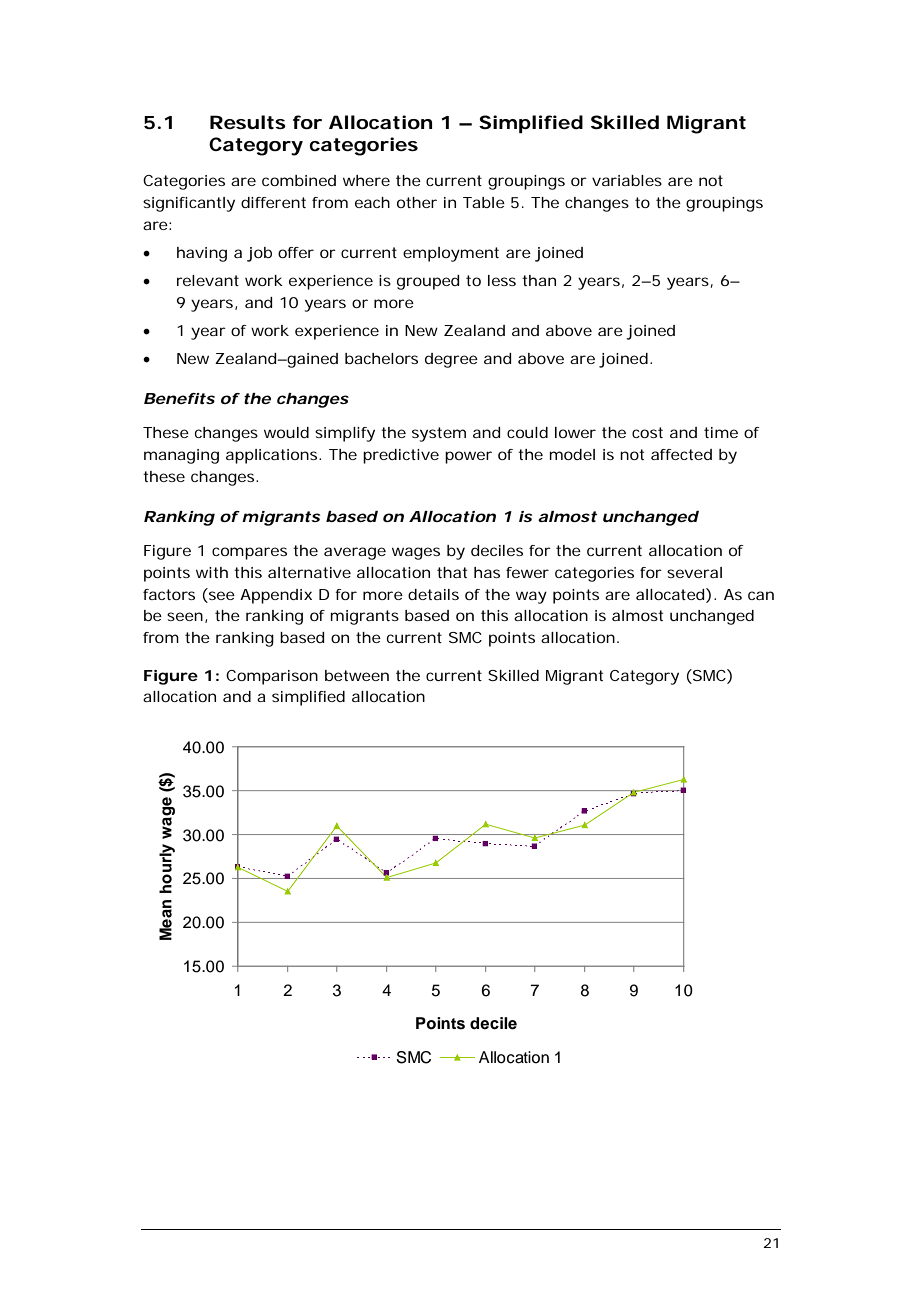  I want to click on variables, so click(627, 180).
